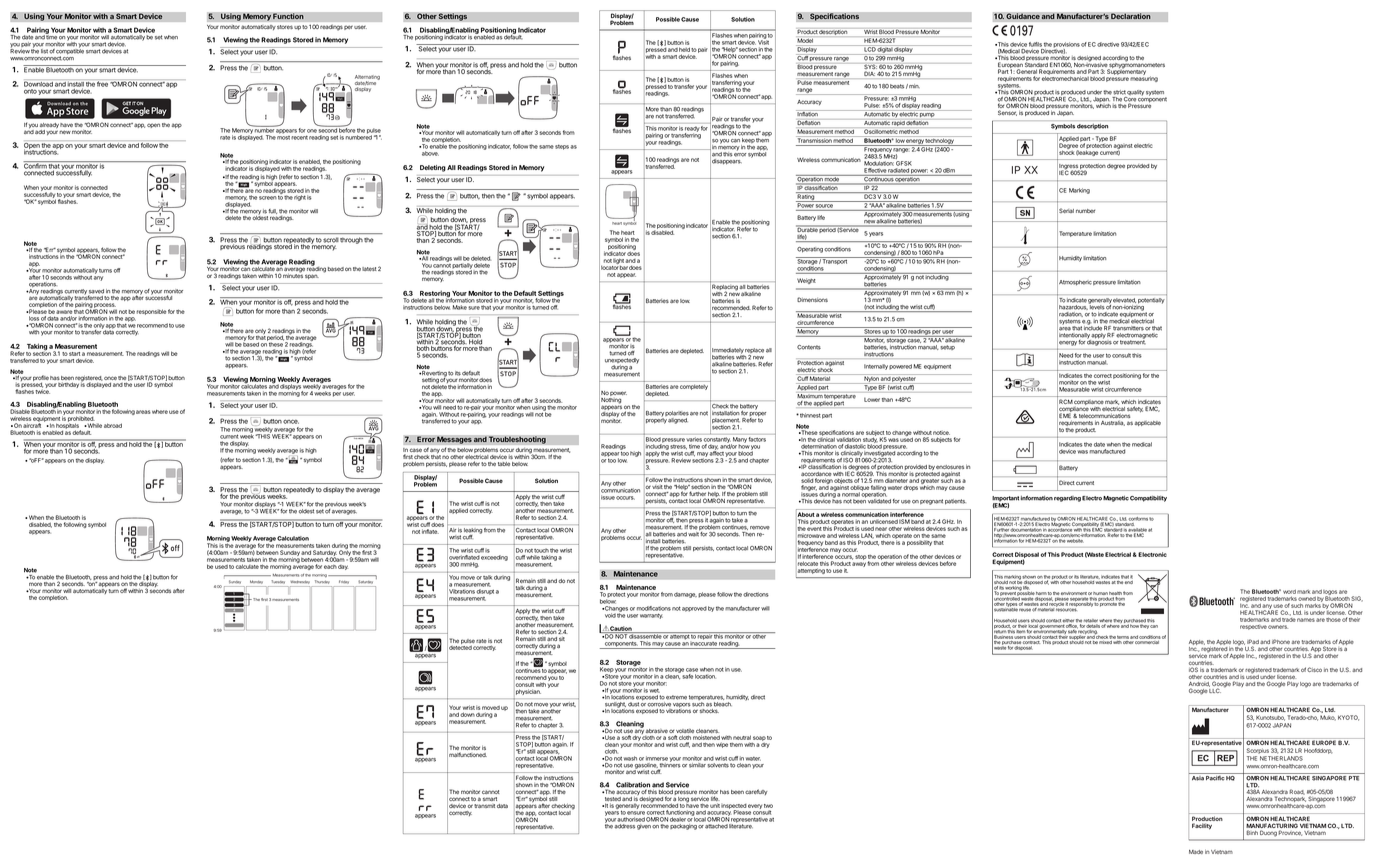 This document has width=1375, height=868. What do you see at coordinates (293, 538) in the document?
I see `Calculation` at bounding box center [293, 538].
